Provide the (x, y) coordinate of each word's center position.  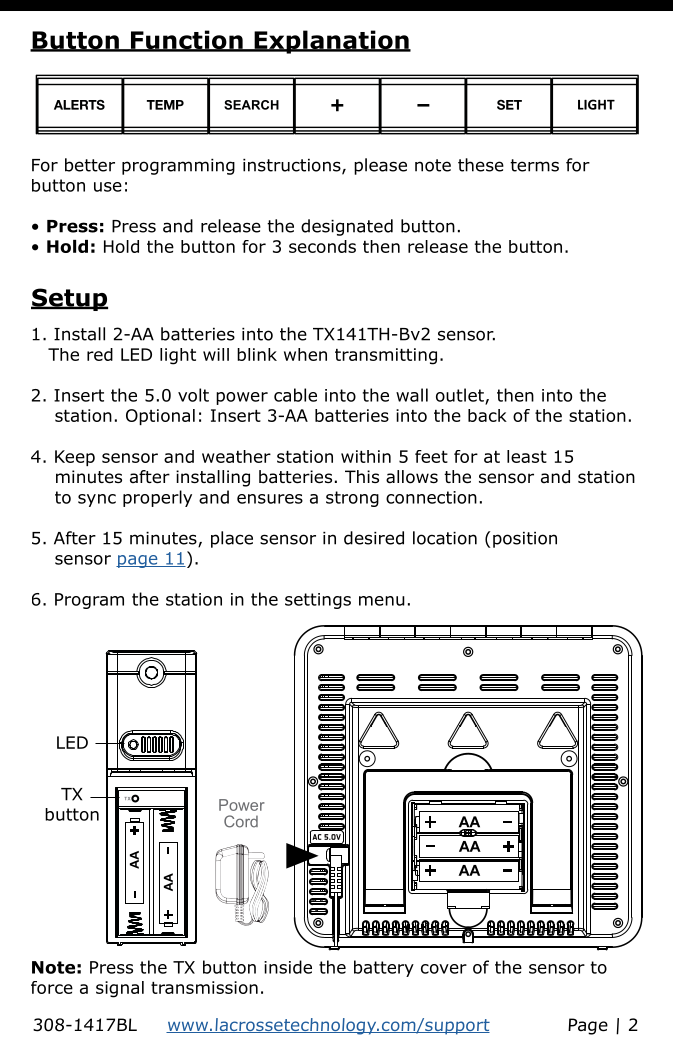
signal (120, 989)
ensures (270, 499)
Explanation (331, 42)
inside (288, 967)
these (481, 165)
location (445, 538)
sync (97, 500)
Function (187, 41)
